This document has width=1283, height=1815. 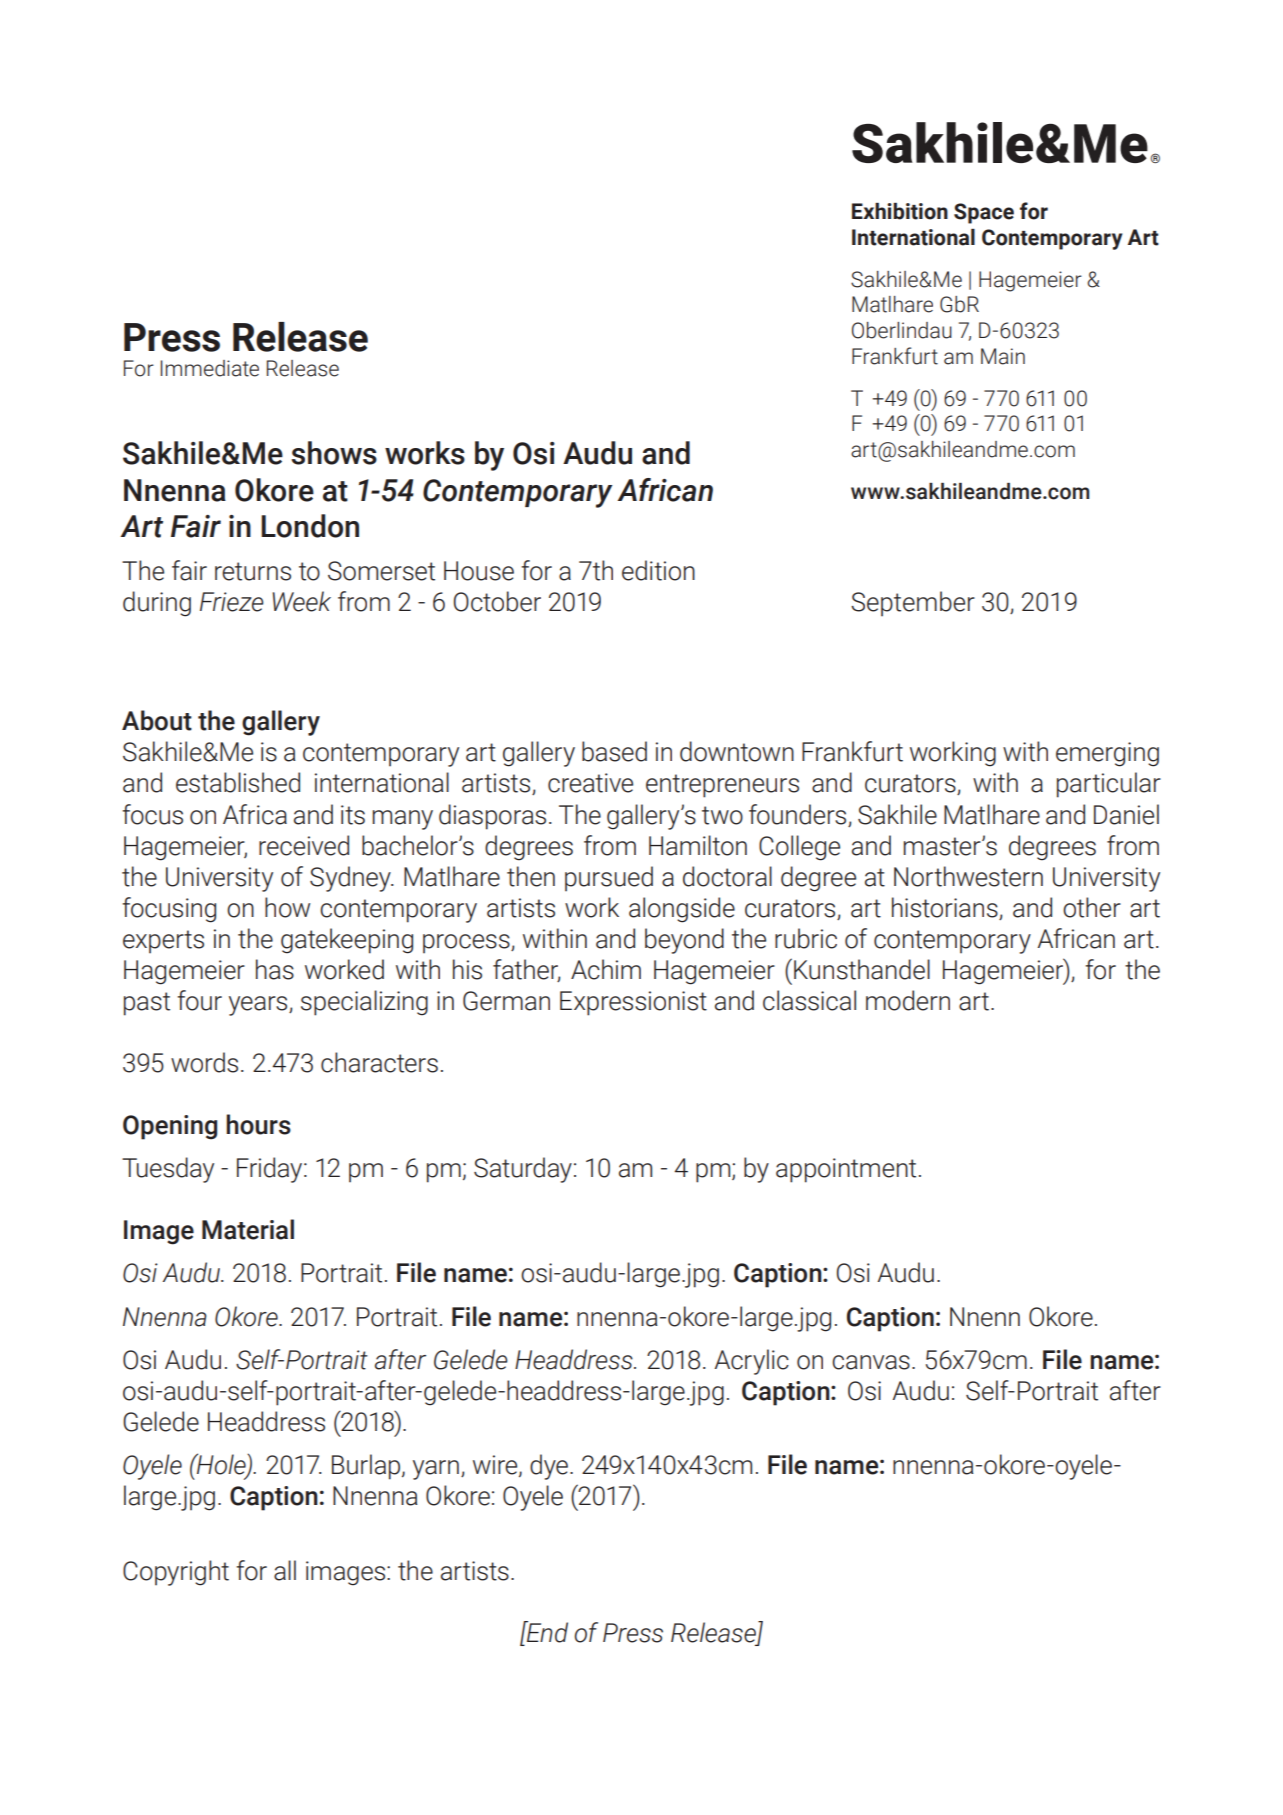 I want to click on Immediate, so click(x=209, y=368).
